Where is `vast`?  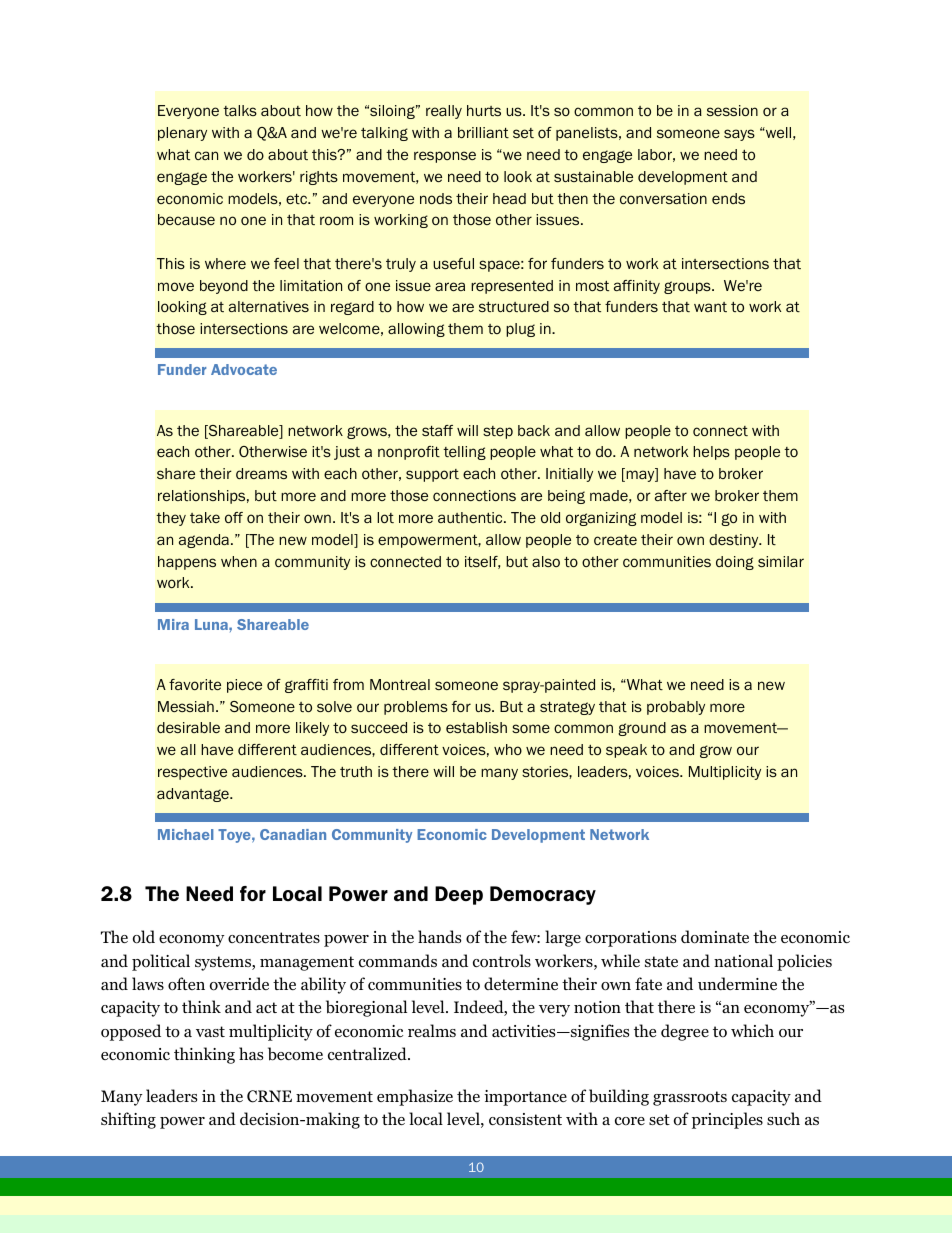 vast is located at coordinates (210, 1031).
